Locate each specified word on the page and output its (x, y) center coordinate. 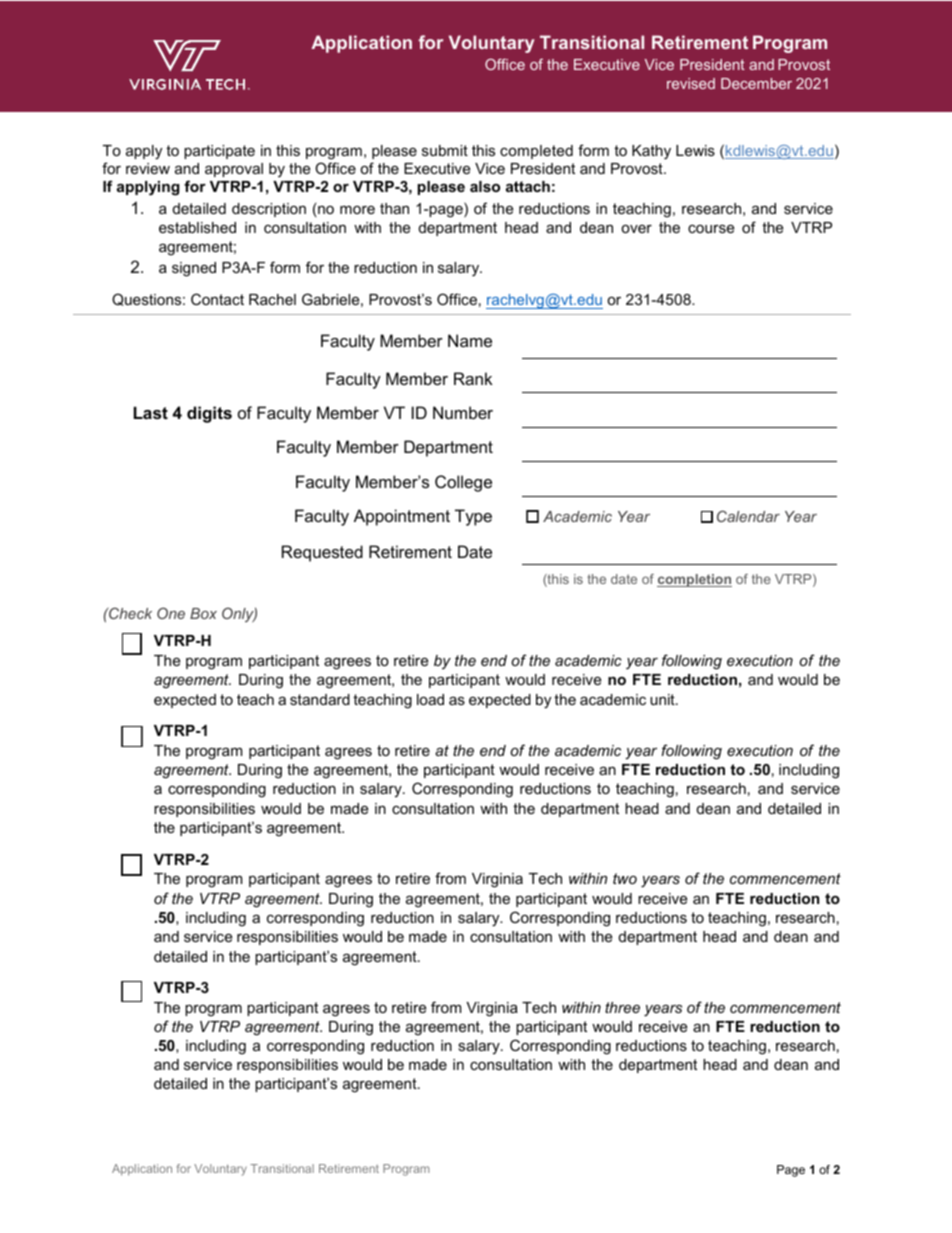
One (171, 613)
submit (445, 150)
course (711, 228)
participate (219, 152)
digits (209, 414)
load (430, 699)
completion (694, 580)
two (625, 878)
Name (470, 340)
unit (663, 699)
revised (691, 83)
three (622, 1007)
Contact (217, 299)
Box (203, 613)
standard (320, 699)
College (463, 483)
